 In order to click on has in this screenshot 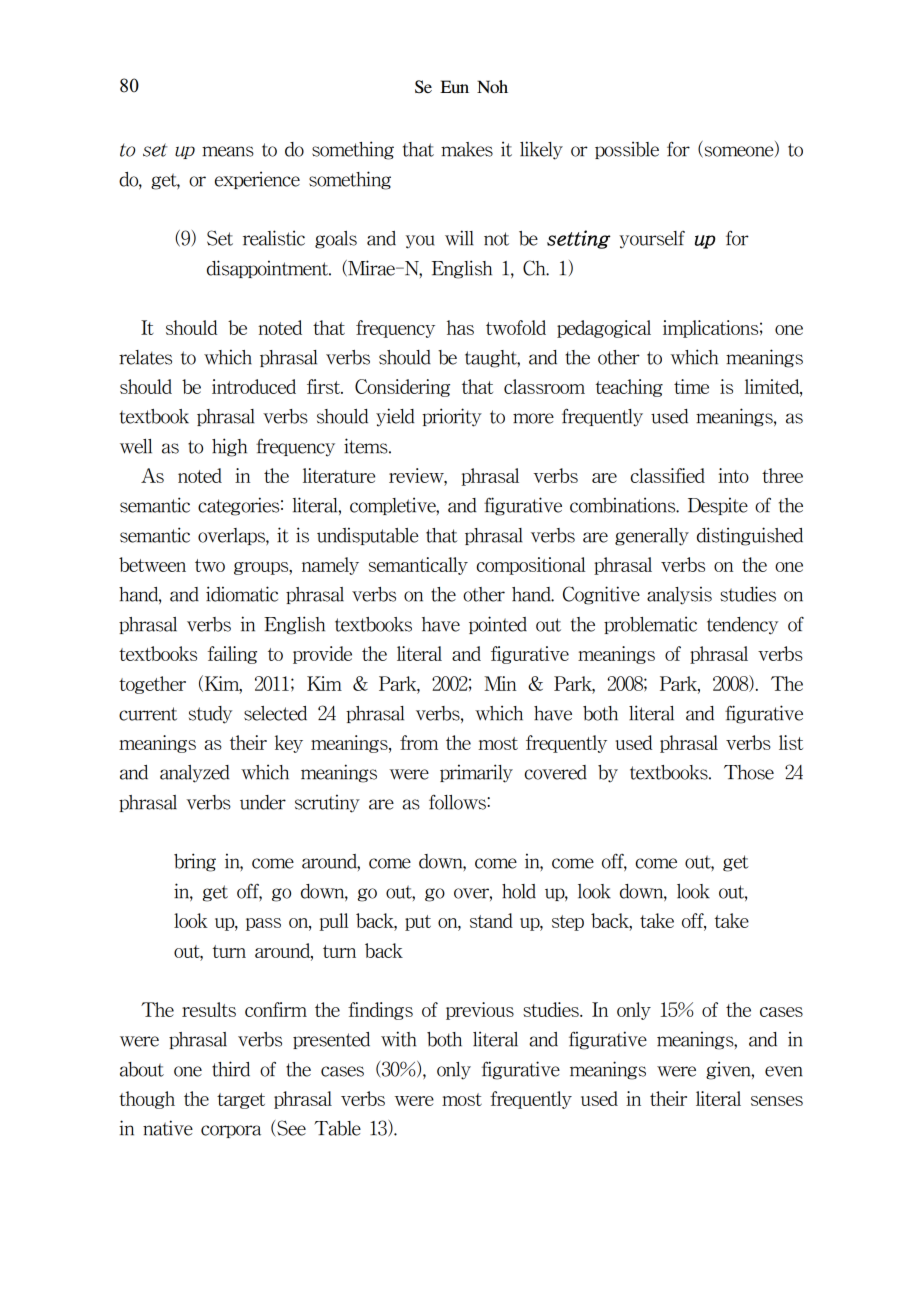, I will do `click(460, 327)`.
